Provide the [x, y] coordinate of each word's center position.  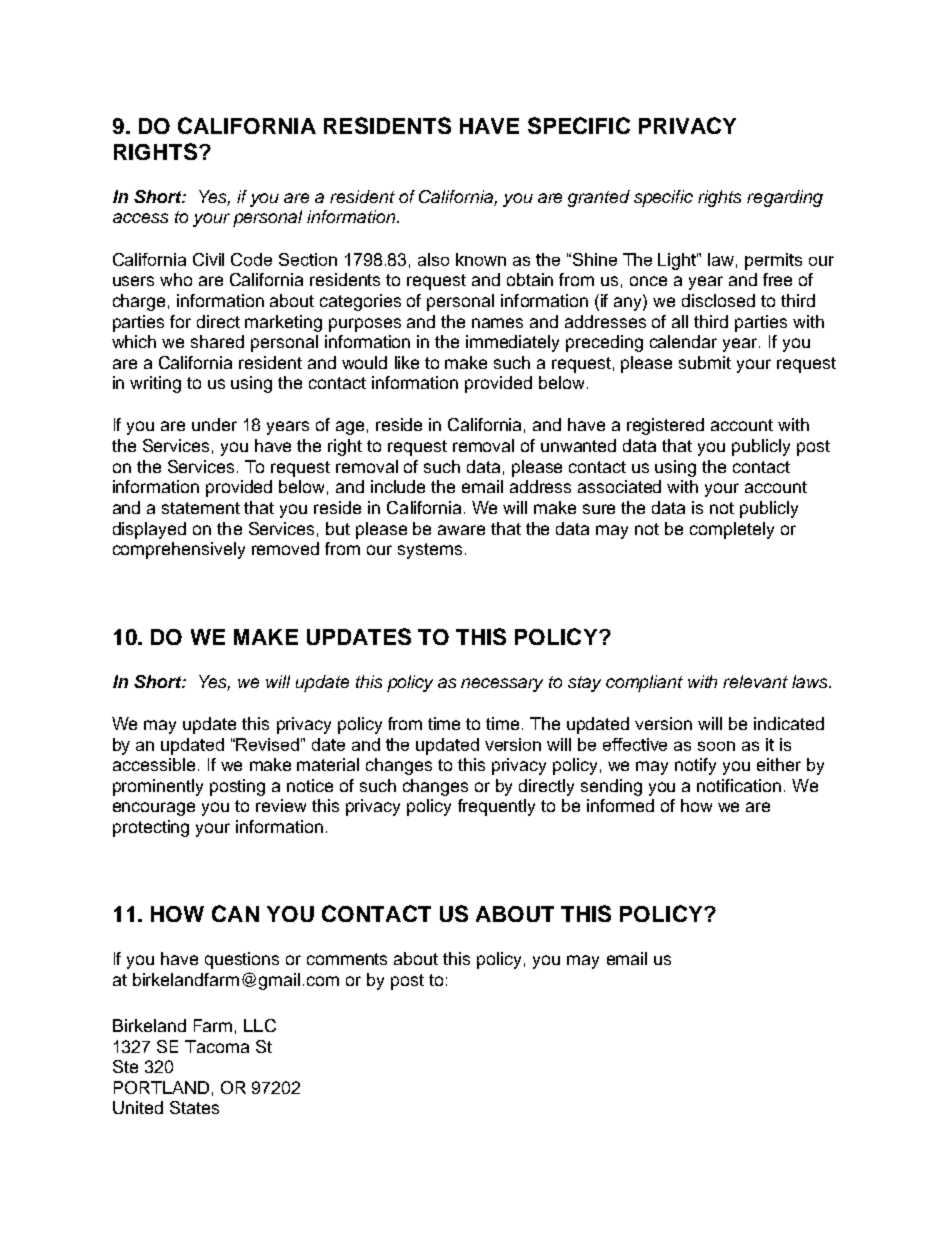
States [194, 1107]
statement [201, 508]
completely [732, 530]
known [481, 259]
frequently [496, 807]
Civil [208, 259]
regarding [785, 198]
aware [461, 530]
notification [739, 785]
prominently [158, 787]
